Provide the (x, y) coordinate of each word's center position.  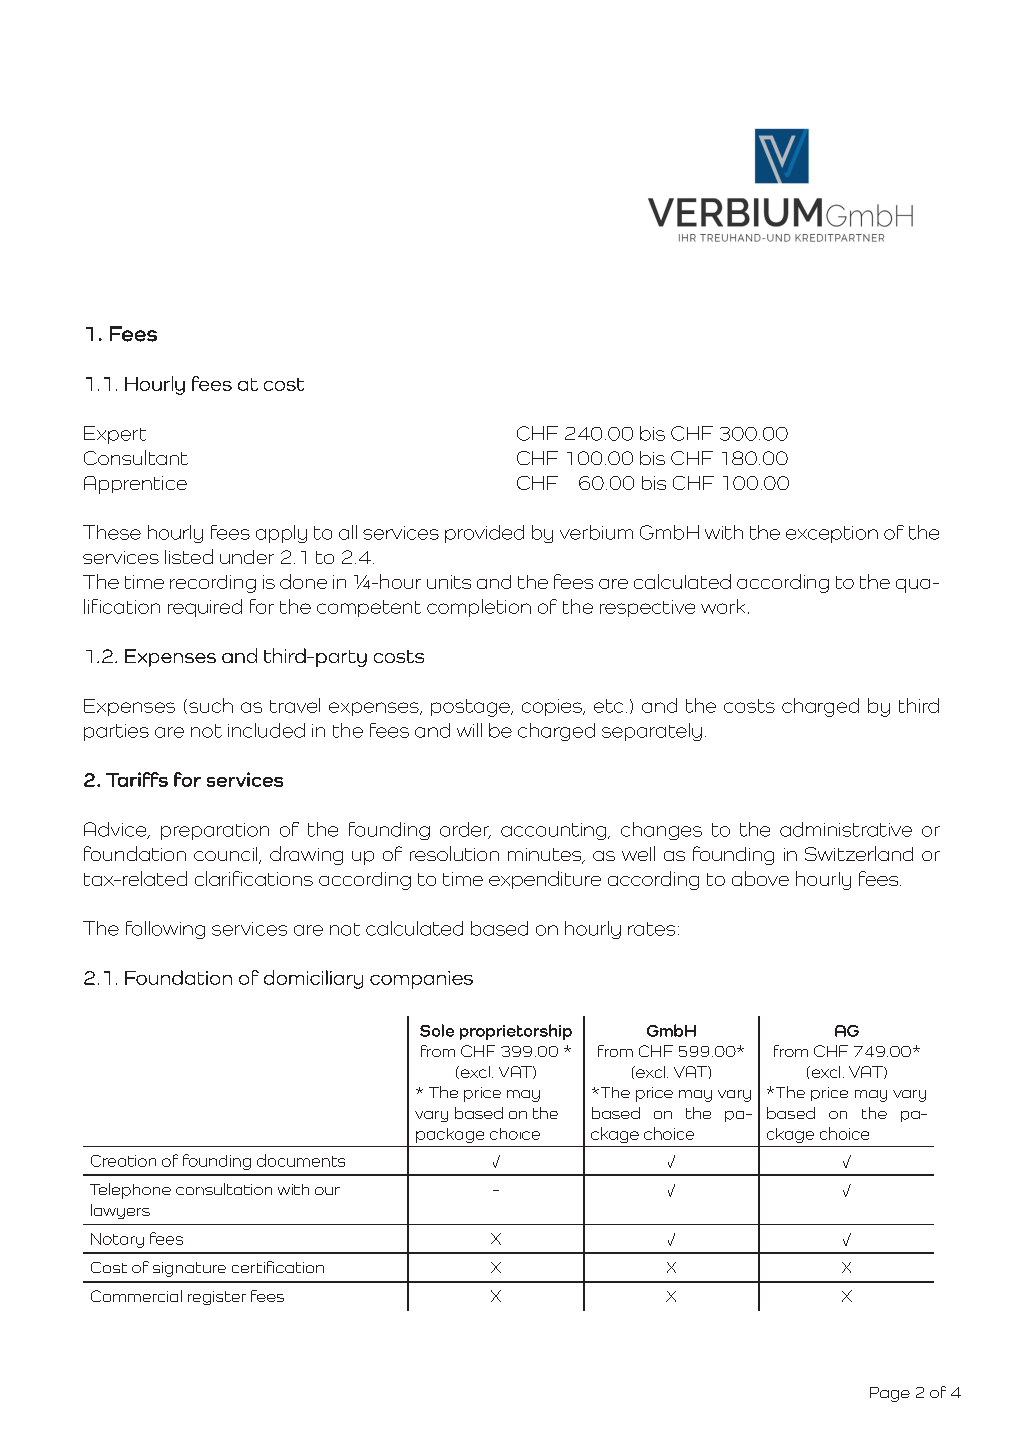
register (217, 1298)
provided (484, 534)
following (165, 930)
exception (832, 534)
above (760, 878)
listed (189, 556)
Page (890, 1394)
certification (278, 1267)
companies (421, 980)
